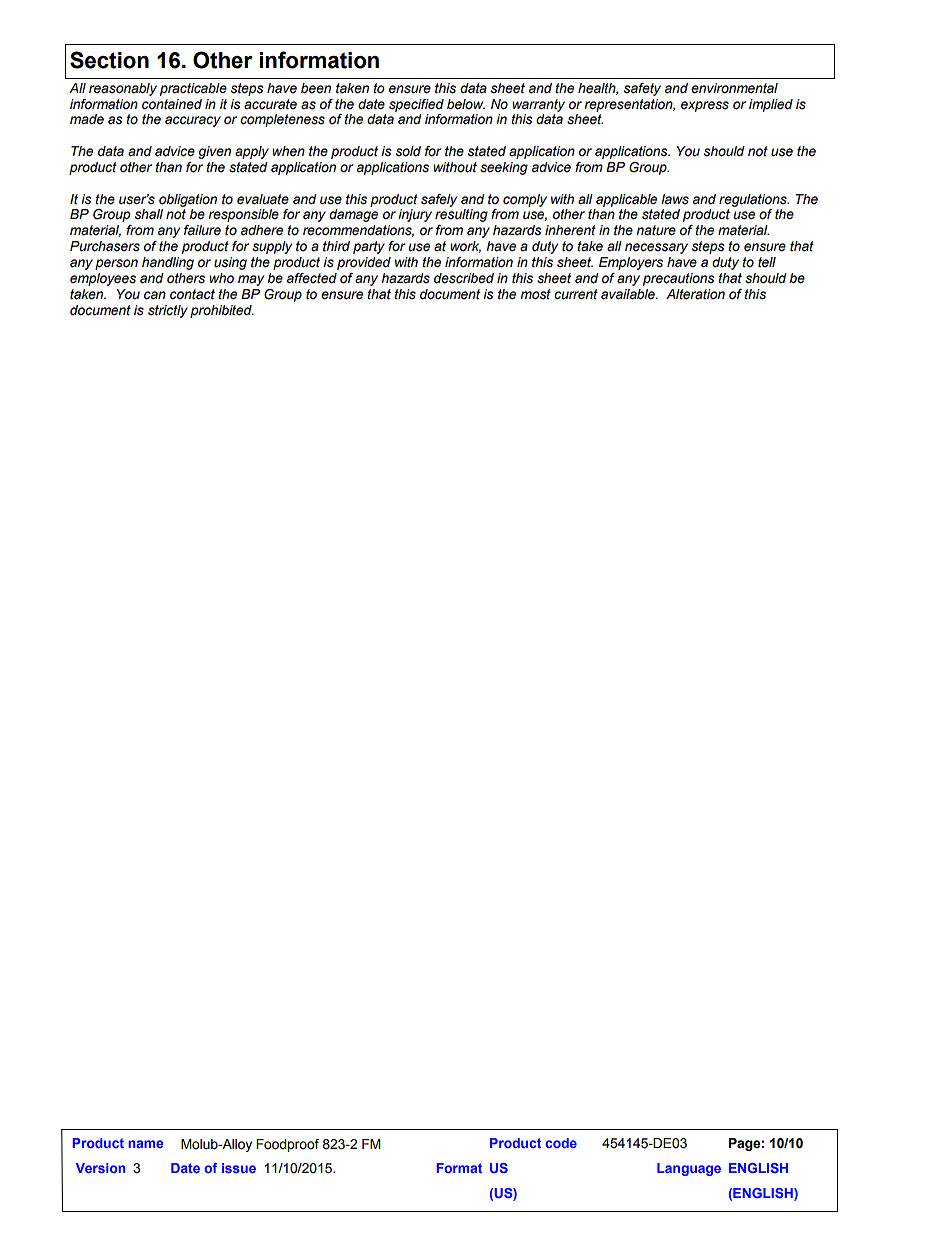 The image size is (952, 1233). What do you see at coordinates (146, 1144) in the screenshot?
I see `name` at bounding box center [146, 1144].
